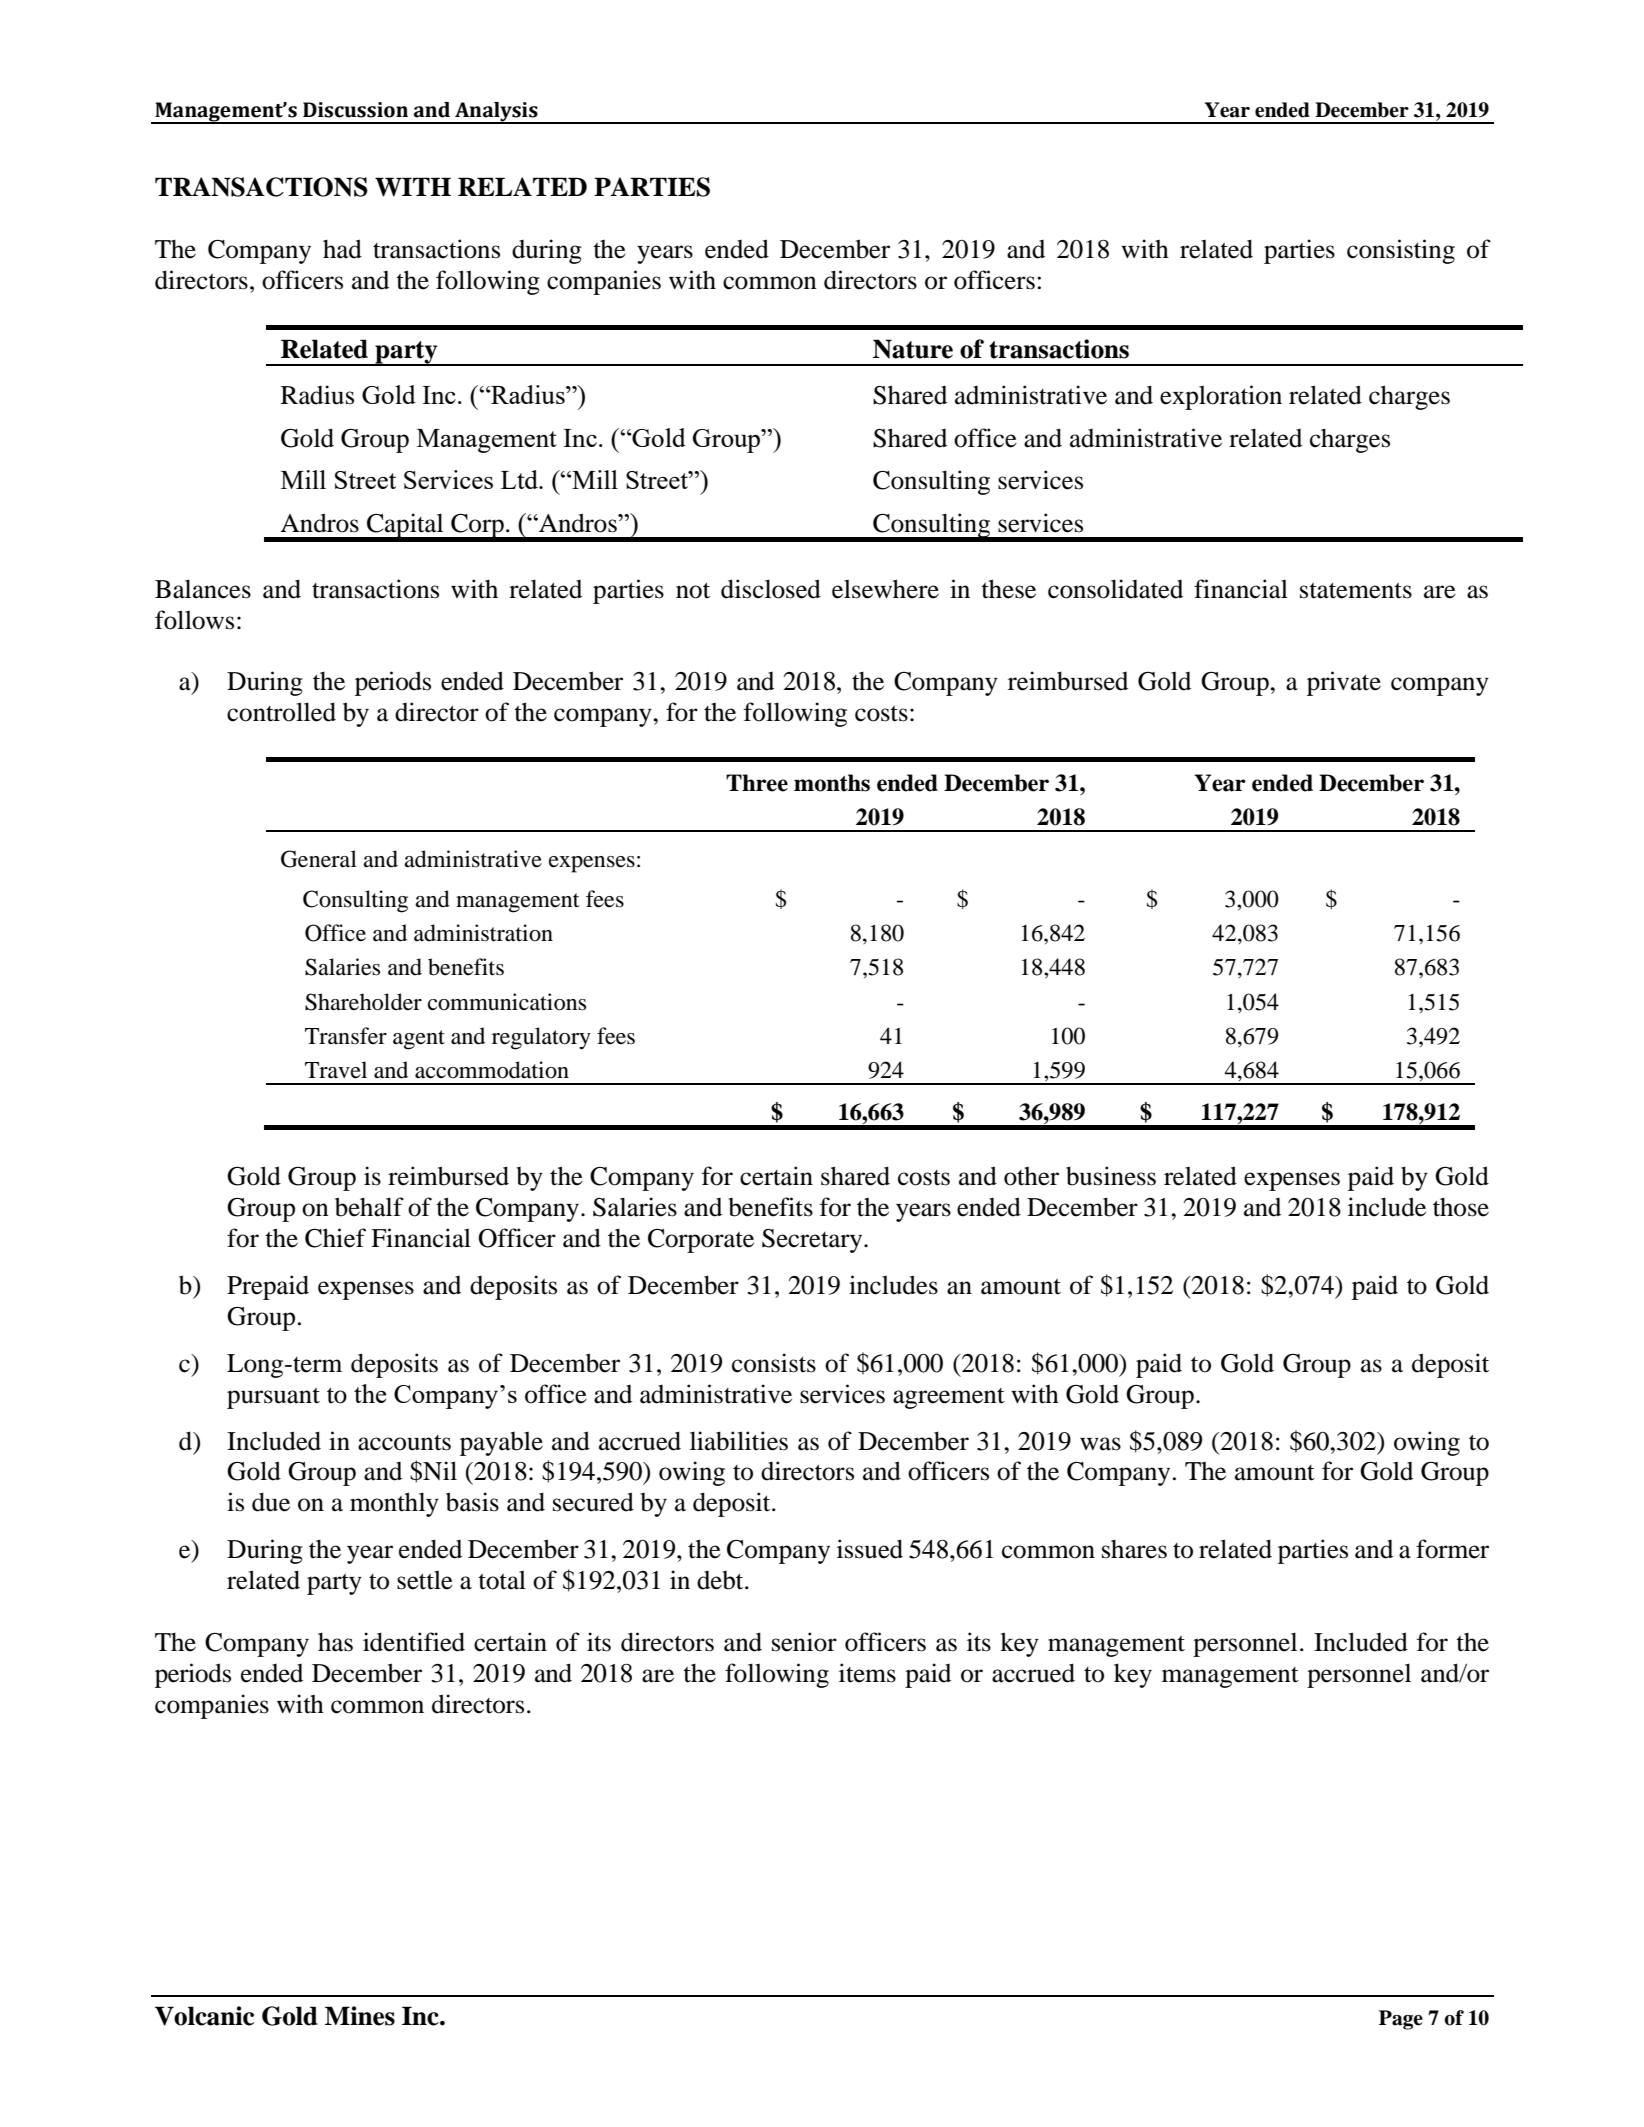  I want to click on consisting, so click(1401, 251).
